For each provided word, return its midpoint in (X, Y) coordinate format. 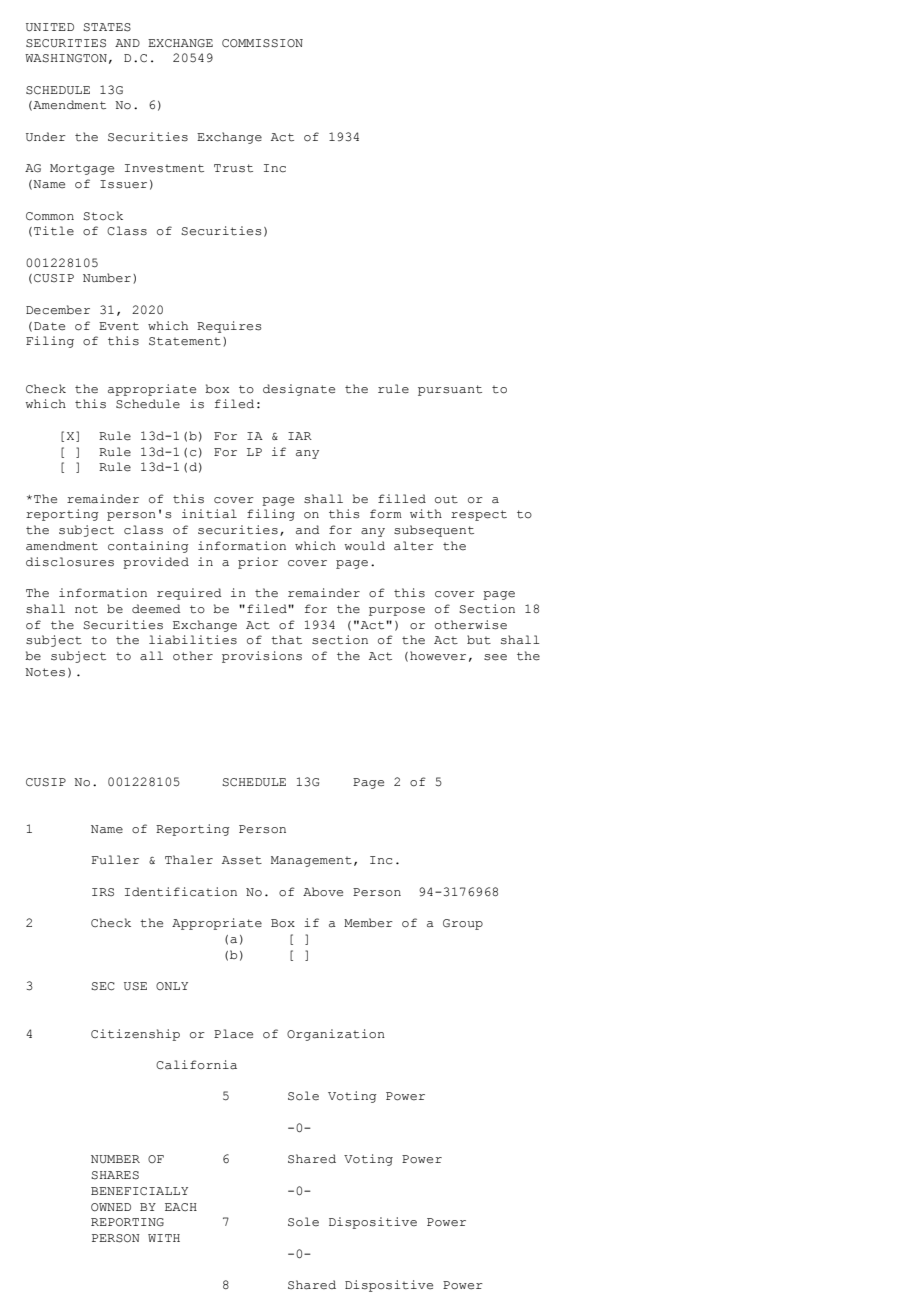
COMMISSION (262, 43)
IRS (103, 892)
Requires (229, 327)
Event (119, 326)
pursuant (450, 390)
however (438, 656)
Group (463, 924)
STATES (107, 27)
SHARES (115, 1175)
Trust (233, 168)
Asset (242, 860)
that (286, 640)
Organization (336, 1035)
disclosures (70, 562)
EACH (181, 1207)
